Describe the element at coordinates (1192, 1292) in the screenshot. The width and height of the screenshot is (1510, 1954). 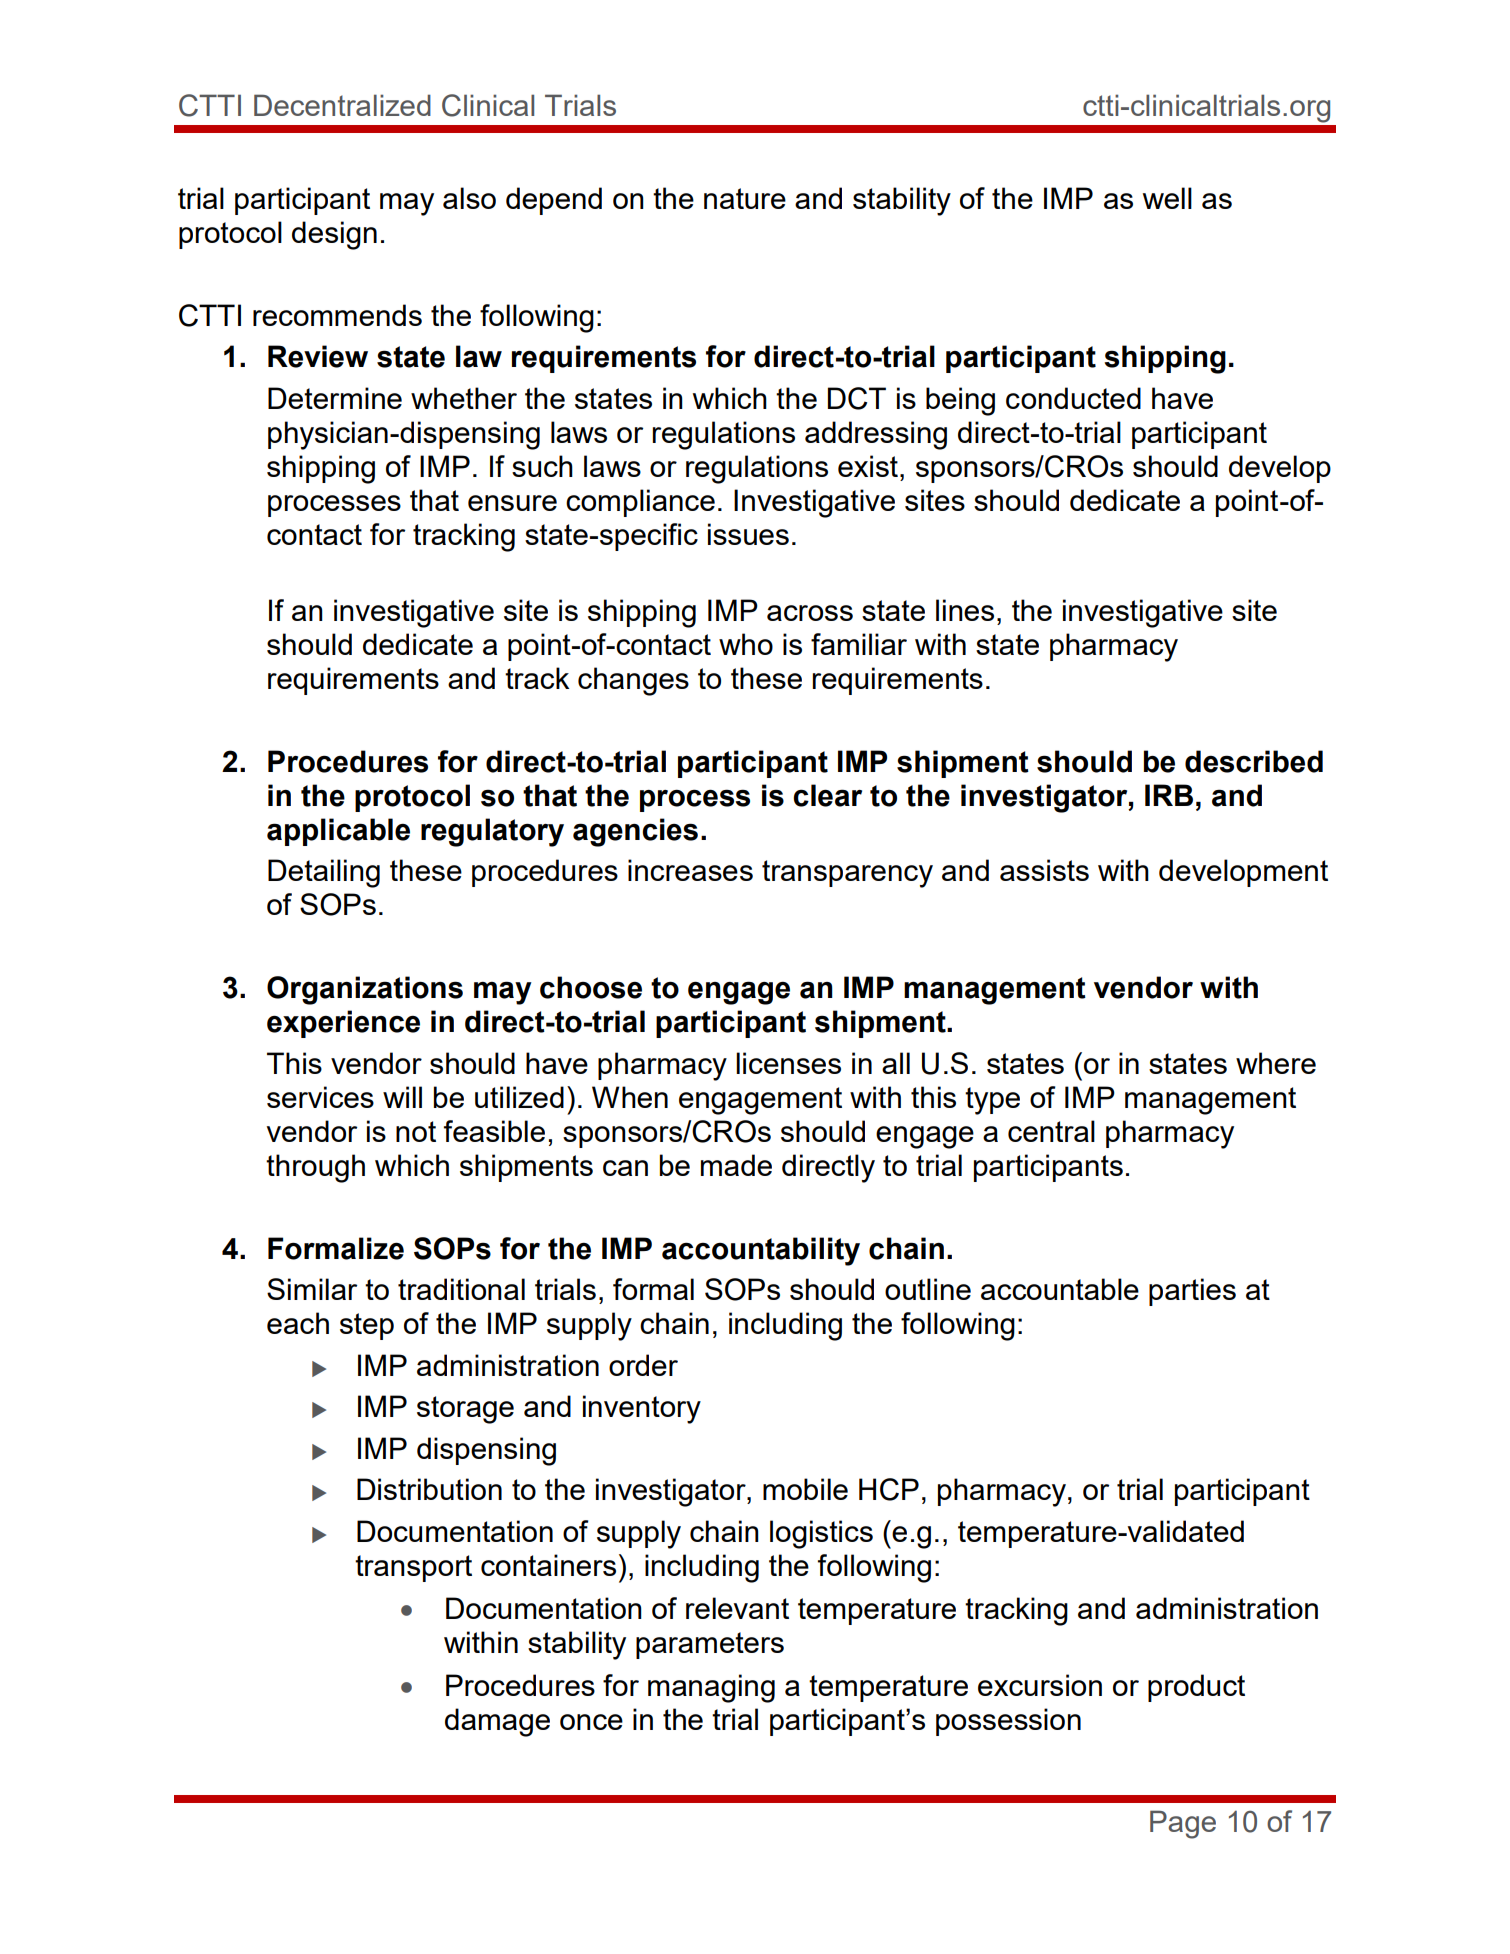
I see `parties` at that location.
